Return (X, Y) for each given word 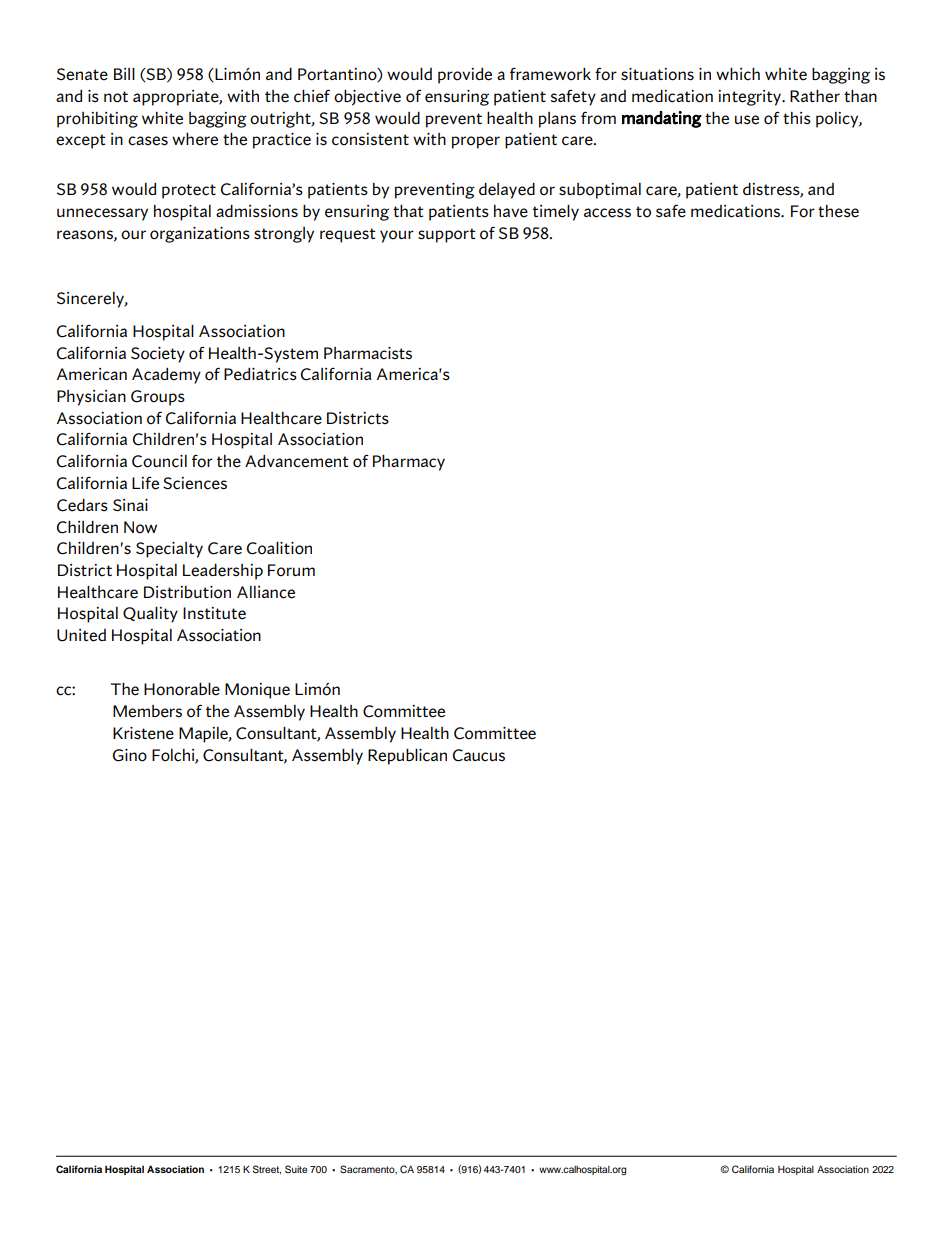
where (195, 139)
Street (267, 1169)
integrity (751, 98)
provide (465, 76)
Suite (296, 1169)
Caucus (479, 755)
